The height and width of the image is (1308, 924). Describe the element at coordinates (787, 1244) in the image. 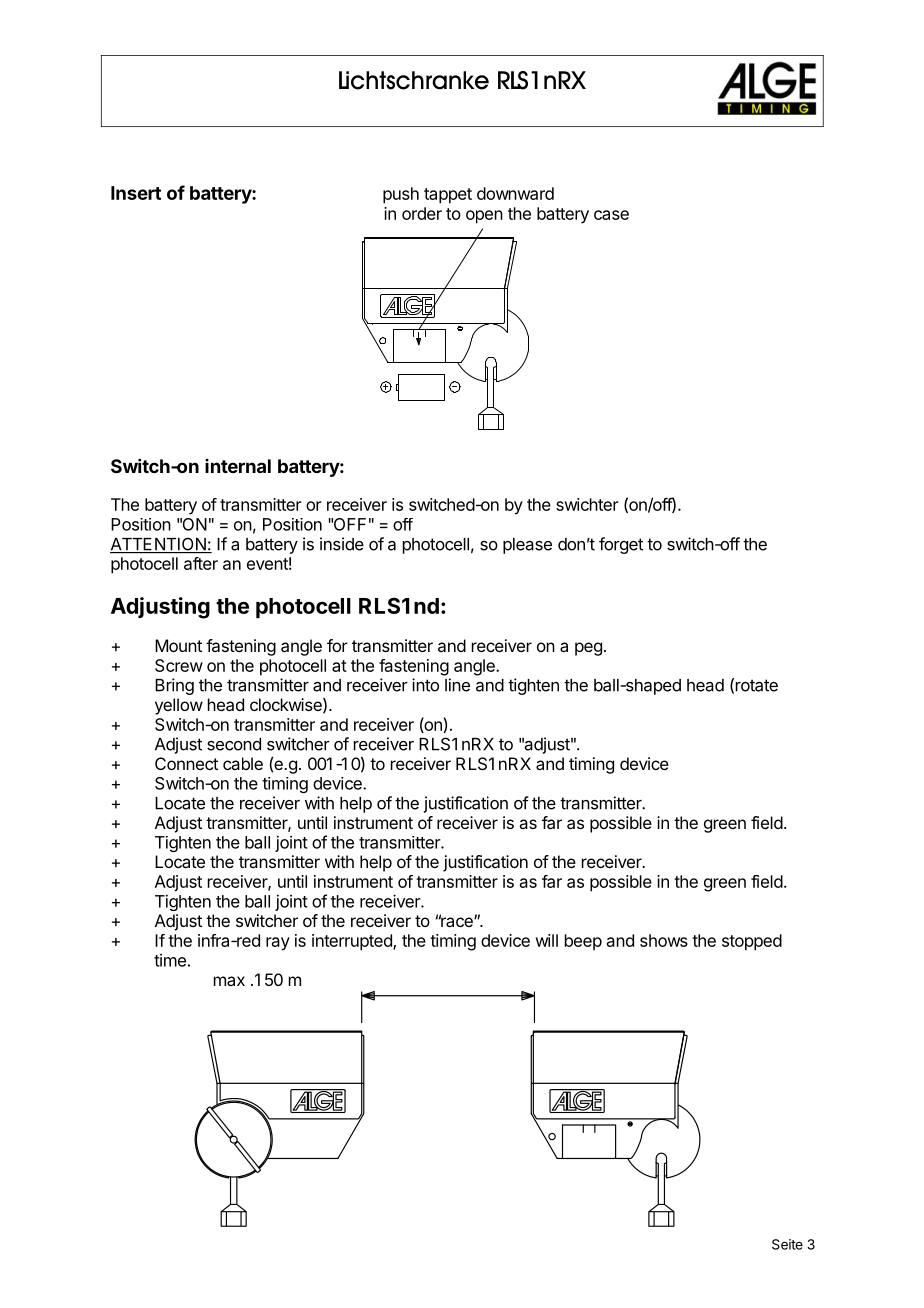

I see `Seite` at that location.
